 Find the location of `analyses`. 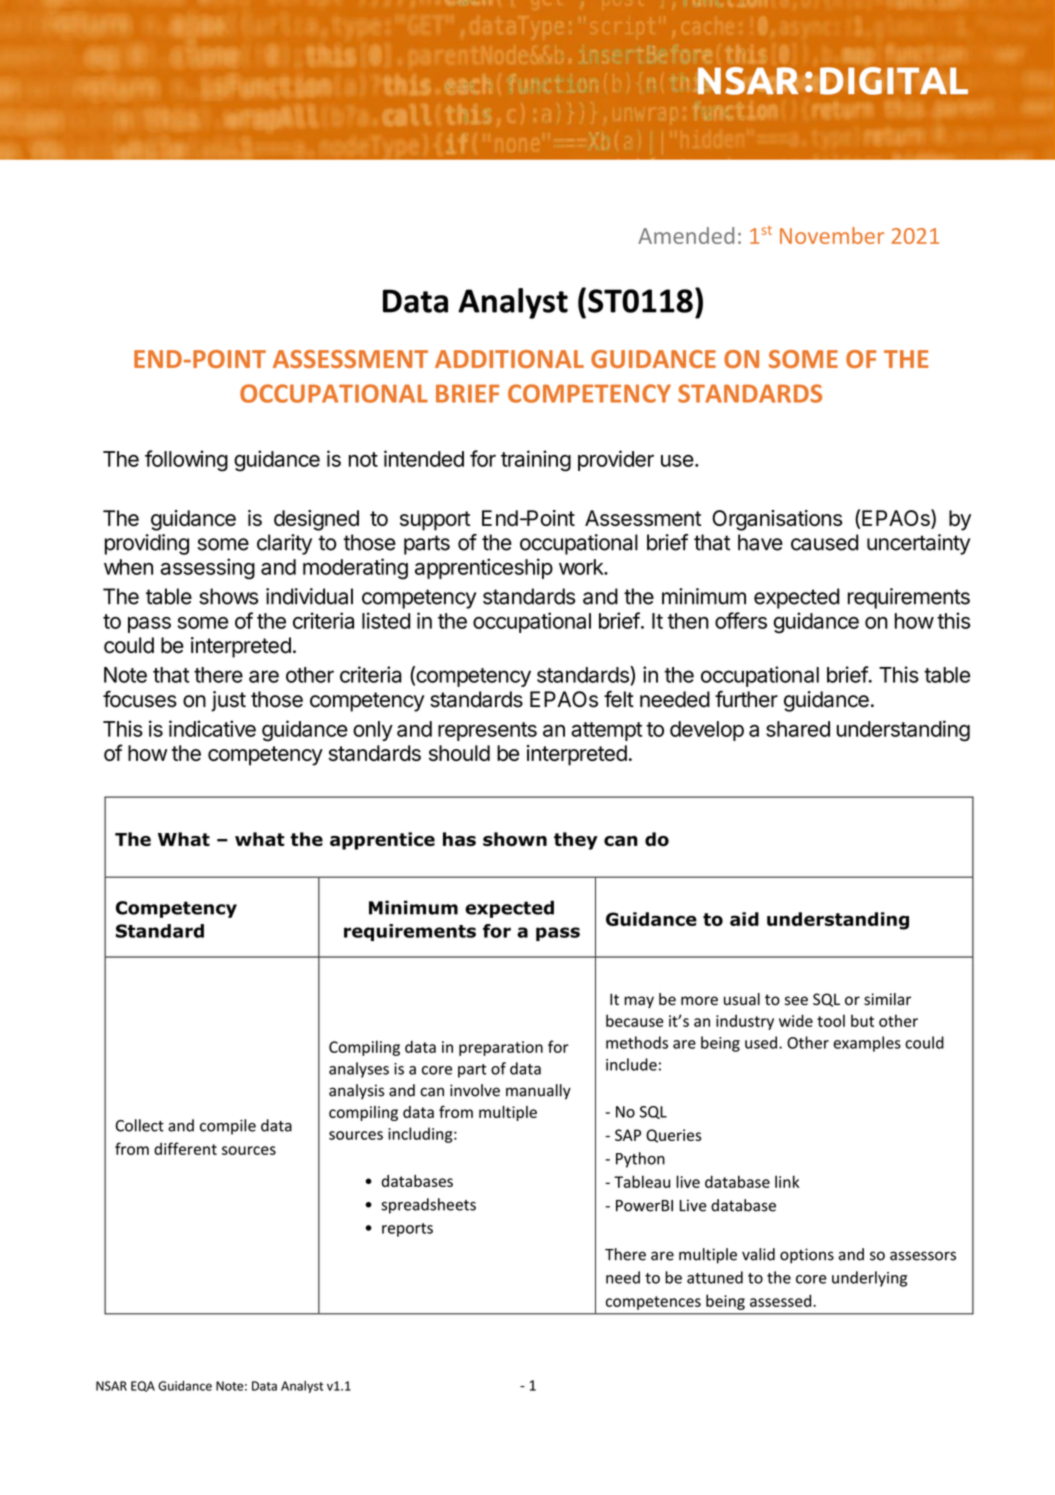

analyses is located at coordinates (359, 1070).
